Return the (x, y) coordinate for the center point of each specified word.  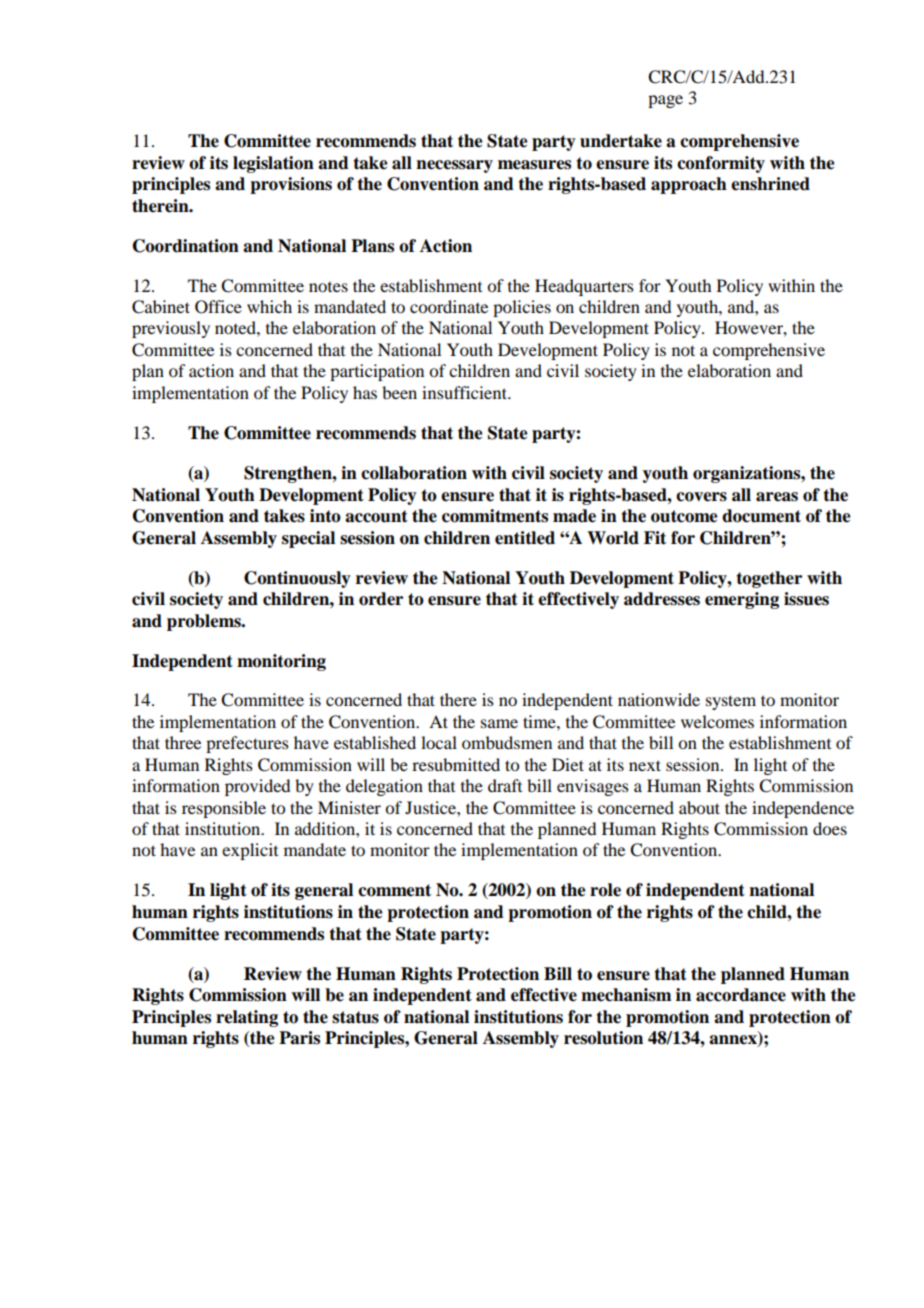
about (699, 807)
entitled (525, 538)
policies (522, 308)
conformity (721, 164)
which (269, 306)
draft (505, 785)
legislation (273, 164)
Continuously (297, 579)
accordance (741, 995)
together (769, 579)
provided (257, 787)
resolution (603, 1038)
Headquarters (584, 287)
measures (534, 165)
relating (247, 1018)
